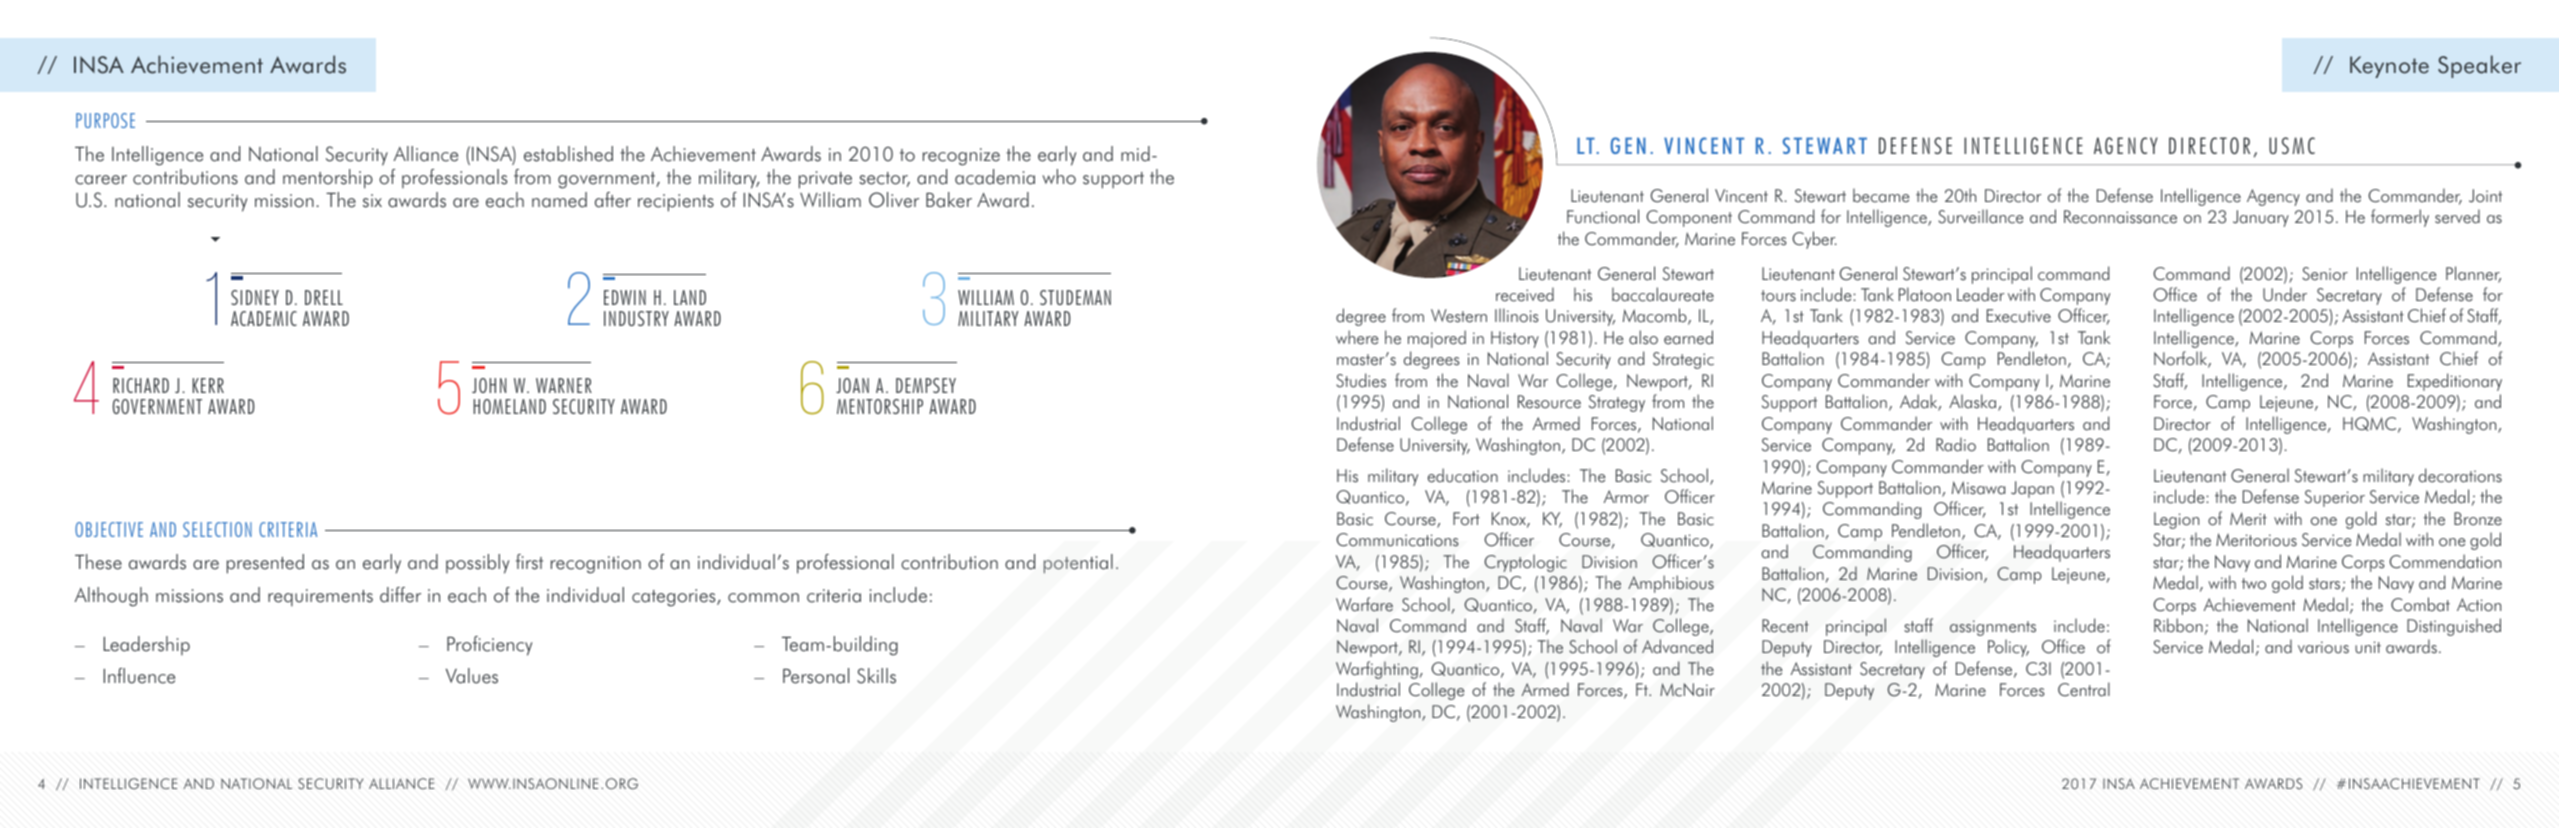  What do you see at coordinates (876, 676) in the screenshot?
I see `Skills` at bounding box center [876, 676].
